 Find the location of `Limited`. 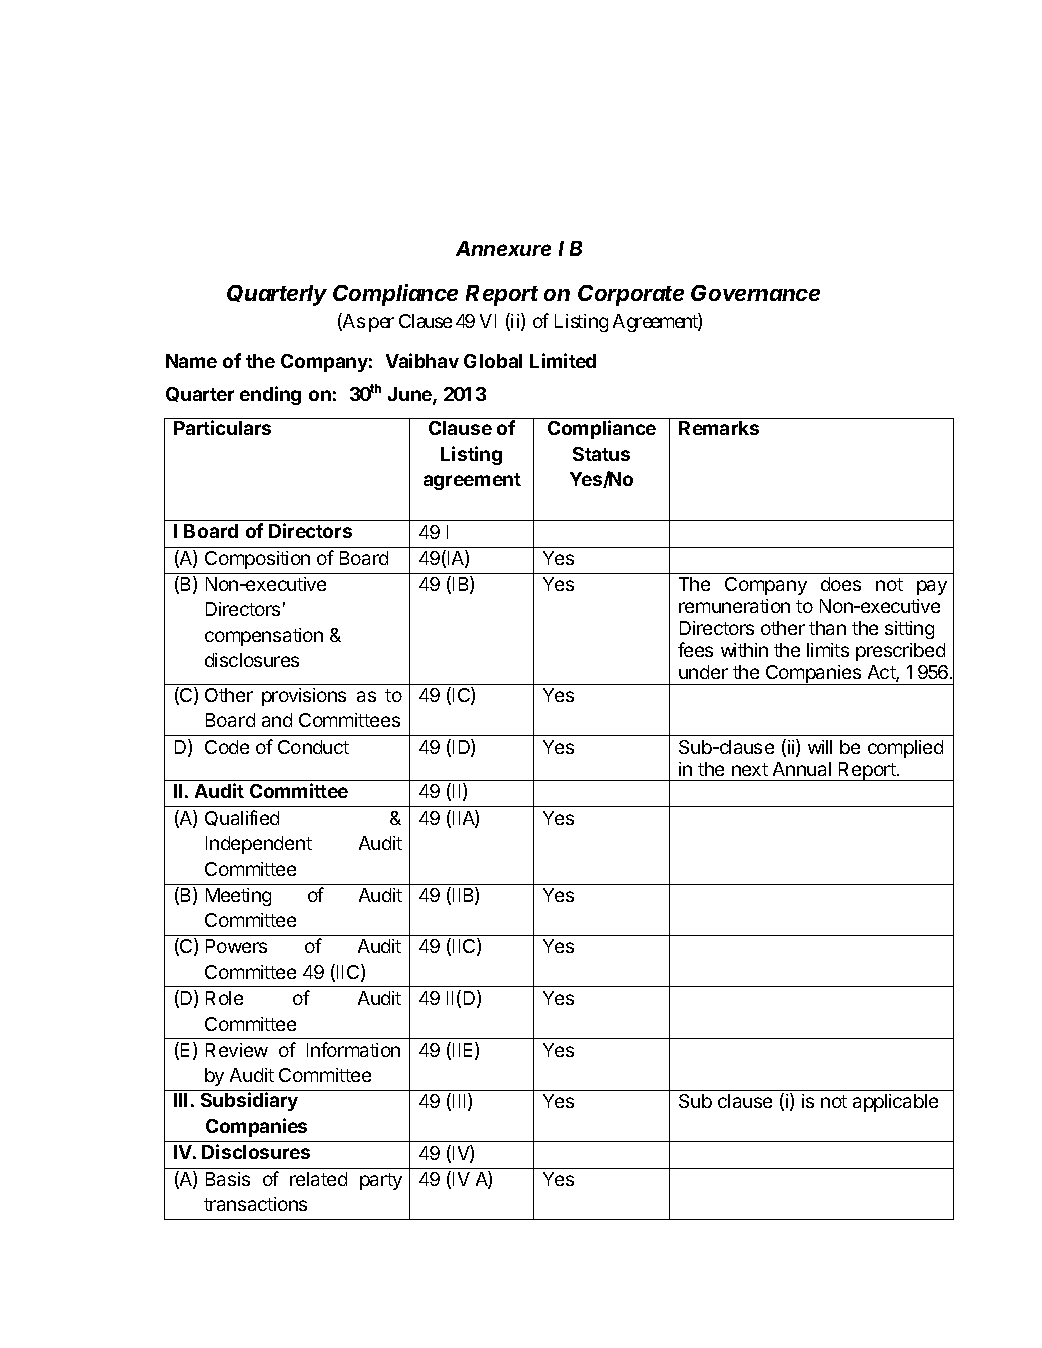

Limited is located at coordinates (563, 360).
